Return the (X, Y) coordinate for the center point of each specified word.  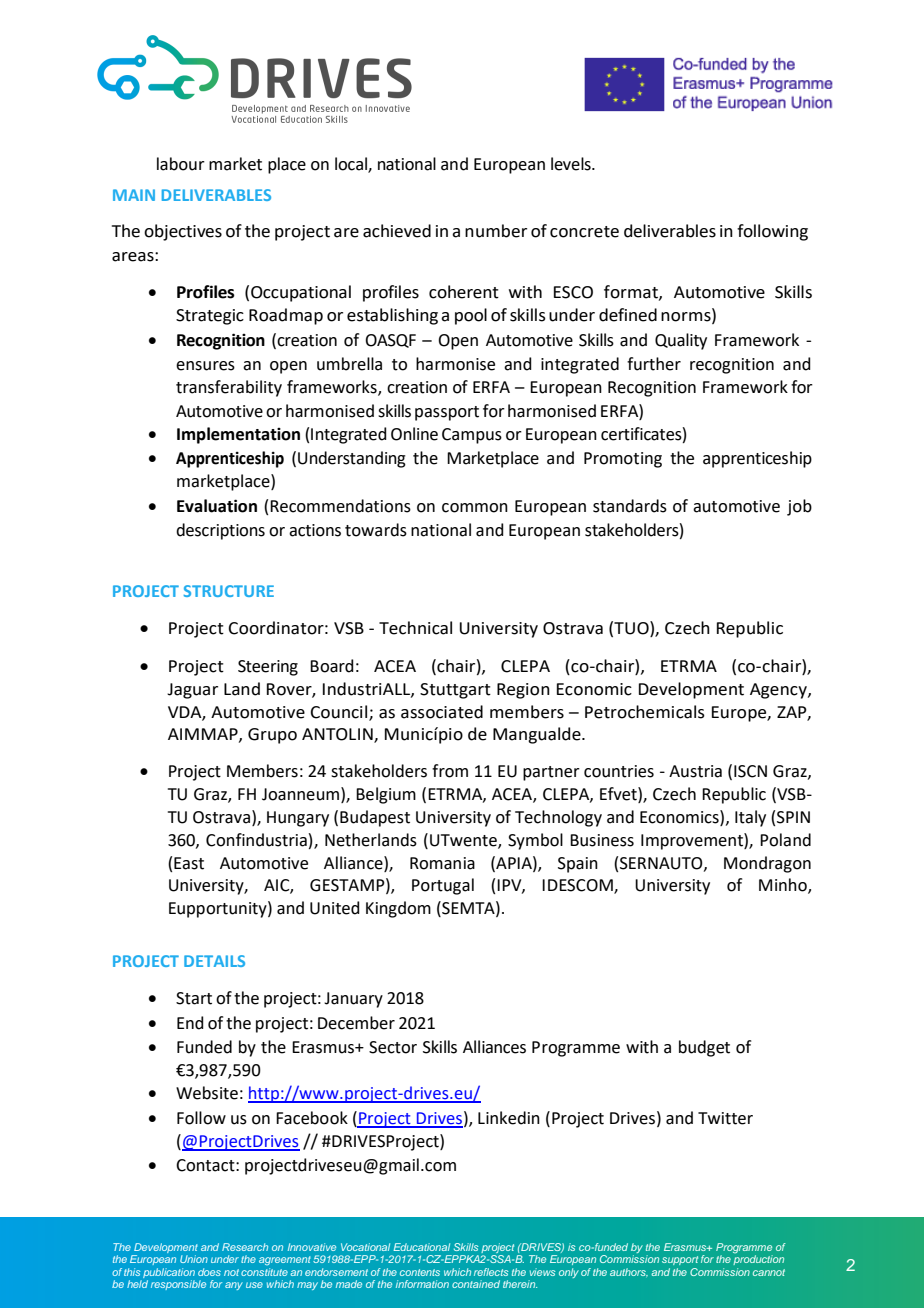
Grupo (272, 736)
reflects (491, 1272)
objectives (183, 232)
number (496, 231)
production (758, 1259)
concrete (584, 232)
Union (194, 1259)
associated (442, 712)
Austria (695, 771)
